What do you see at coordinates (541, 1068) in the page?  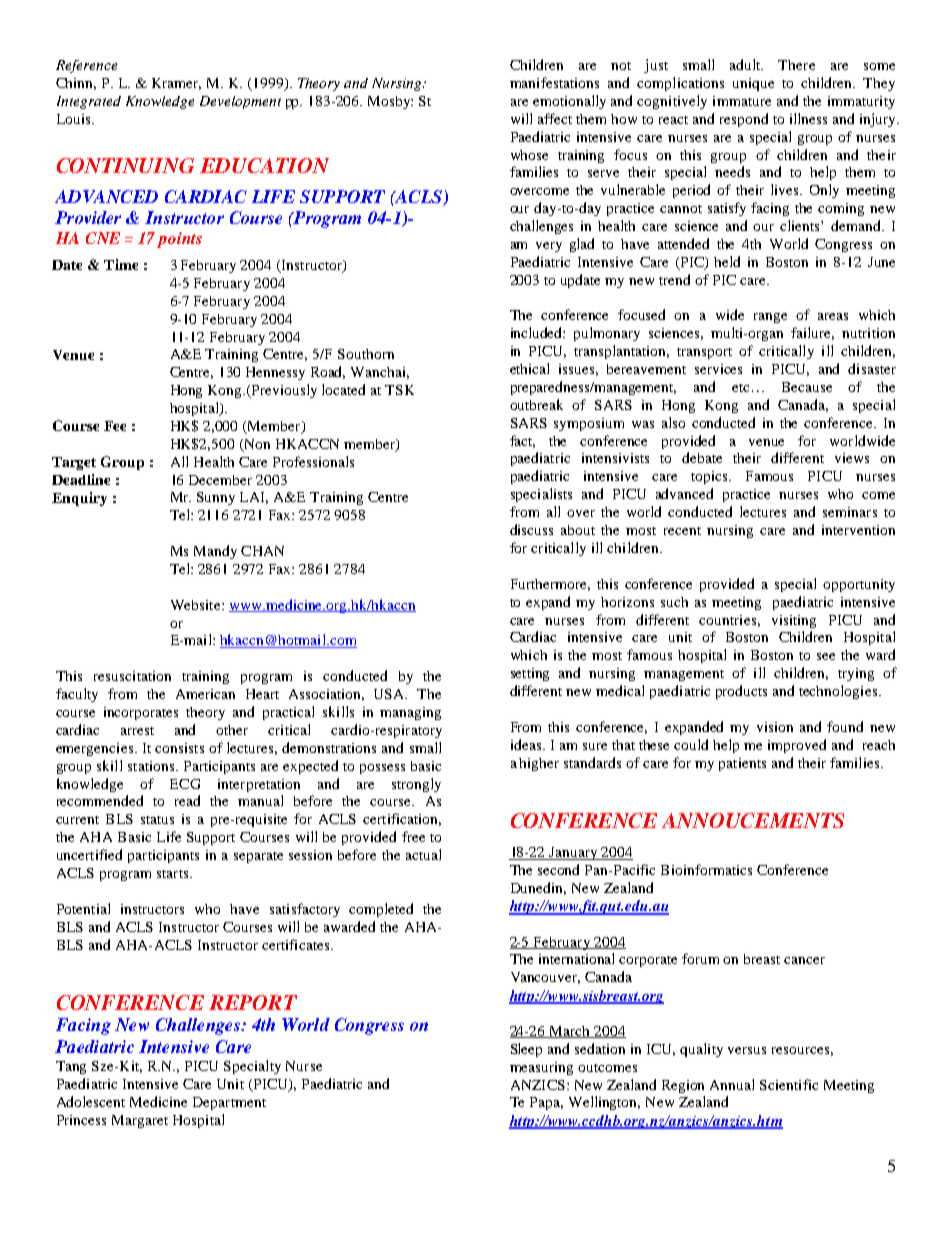 I see `measuring` at bounding box center [541, 1068].
